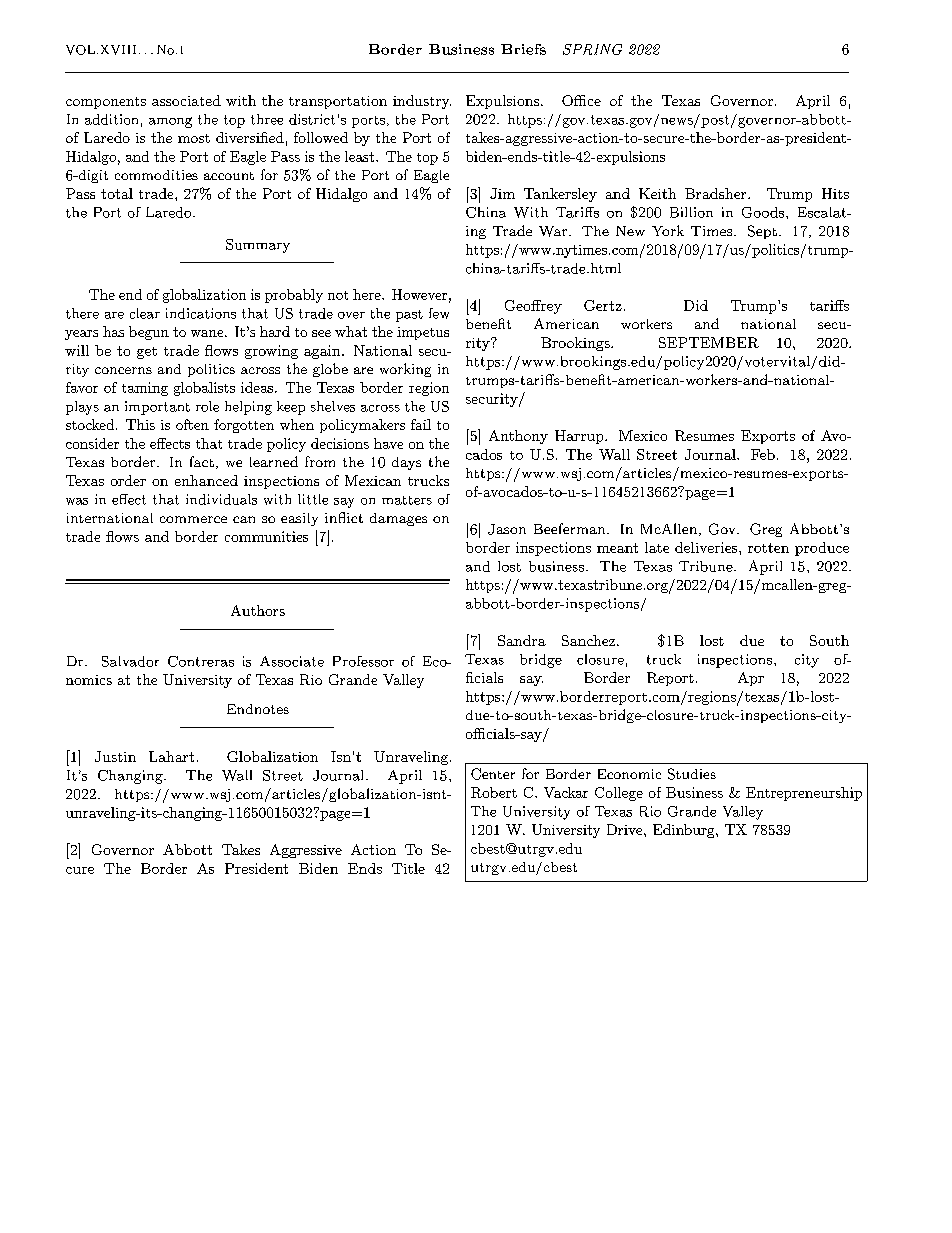 Image resolution: width=952 pixels, height=1233 pixels. I want to click on components, so click(106, 103).
